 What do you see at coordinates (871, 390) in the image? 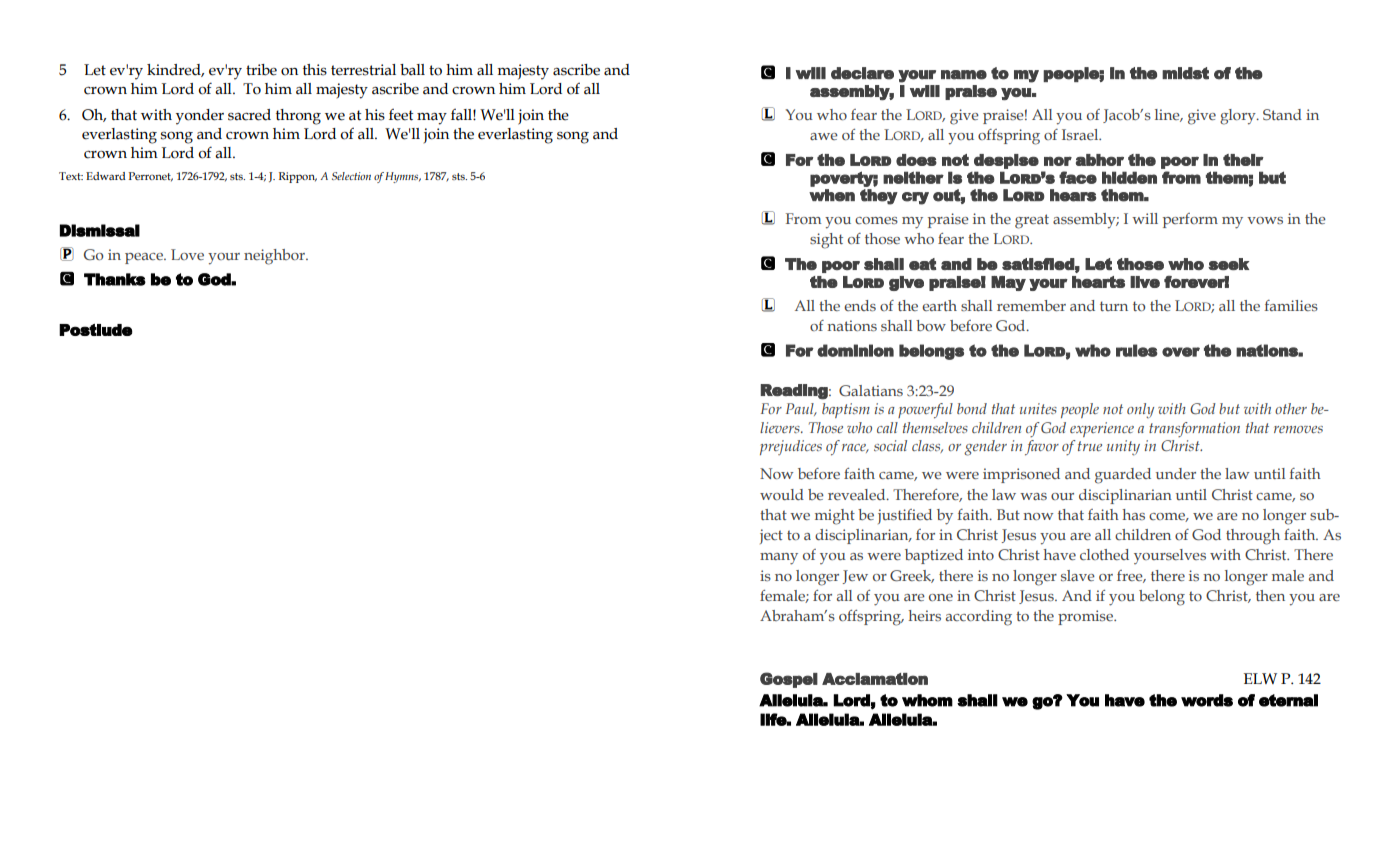
I see `Galatians` at bounding box center [871, 390].
